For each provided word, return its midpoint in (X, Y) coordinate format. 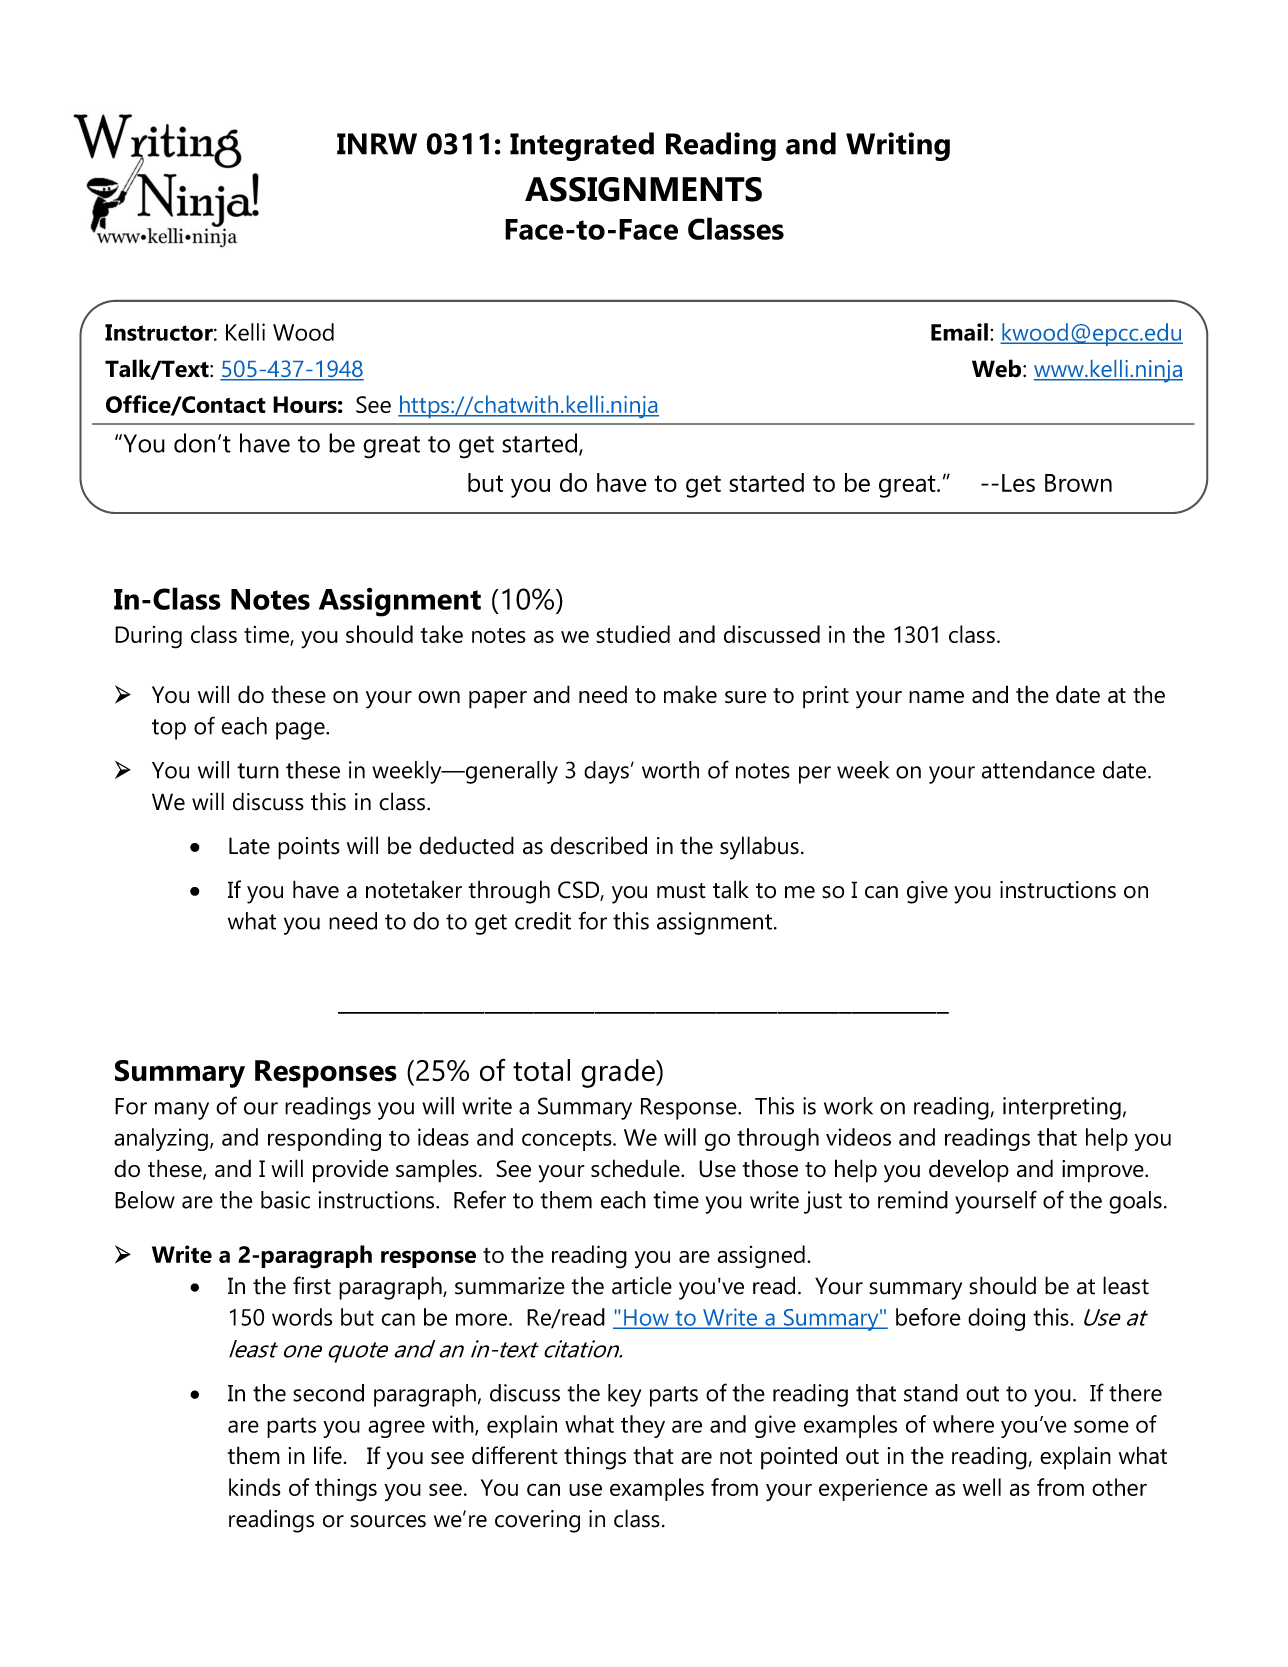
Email (959, 332)
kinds (255, 1487)
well (982, 1487)
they (643, 1426)
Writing (898, 146)
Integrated (582, 146)
